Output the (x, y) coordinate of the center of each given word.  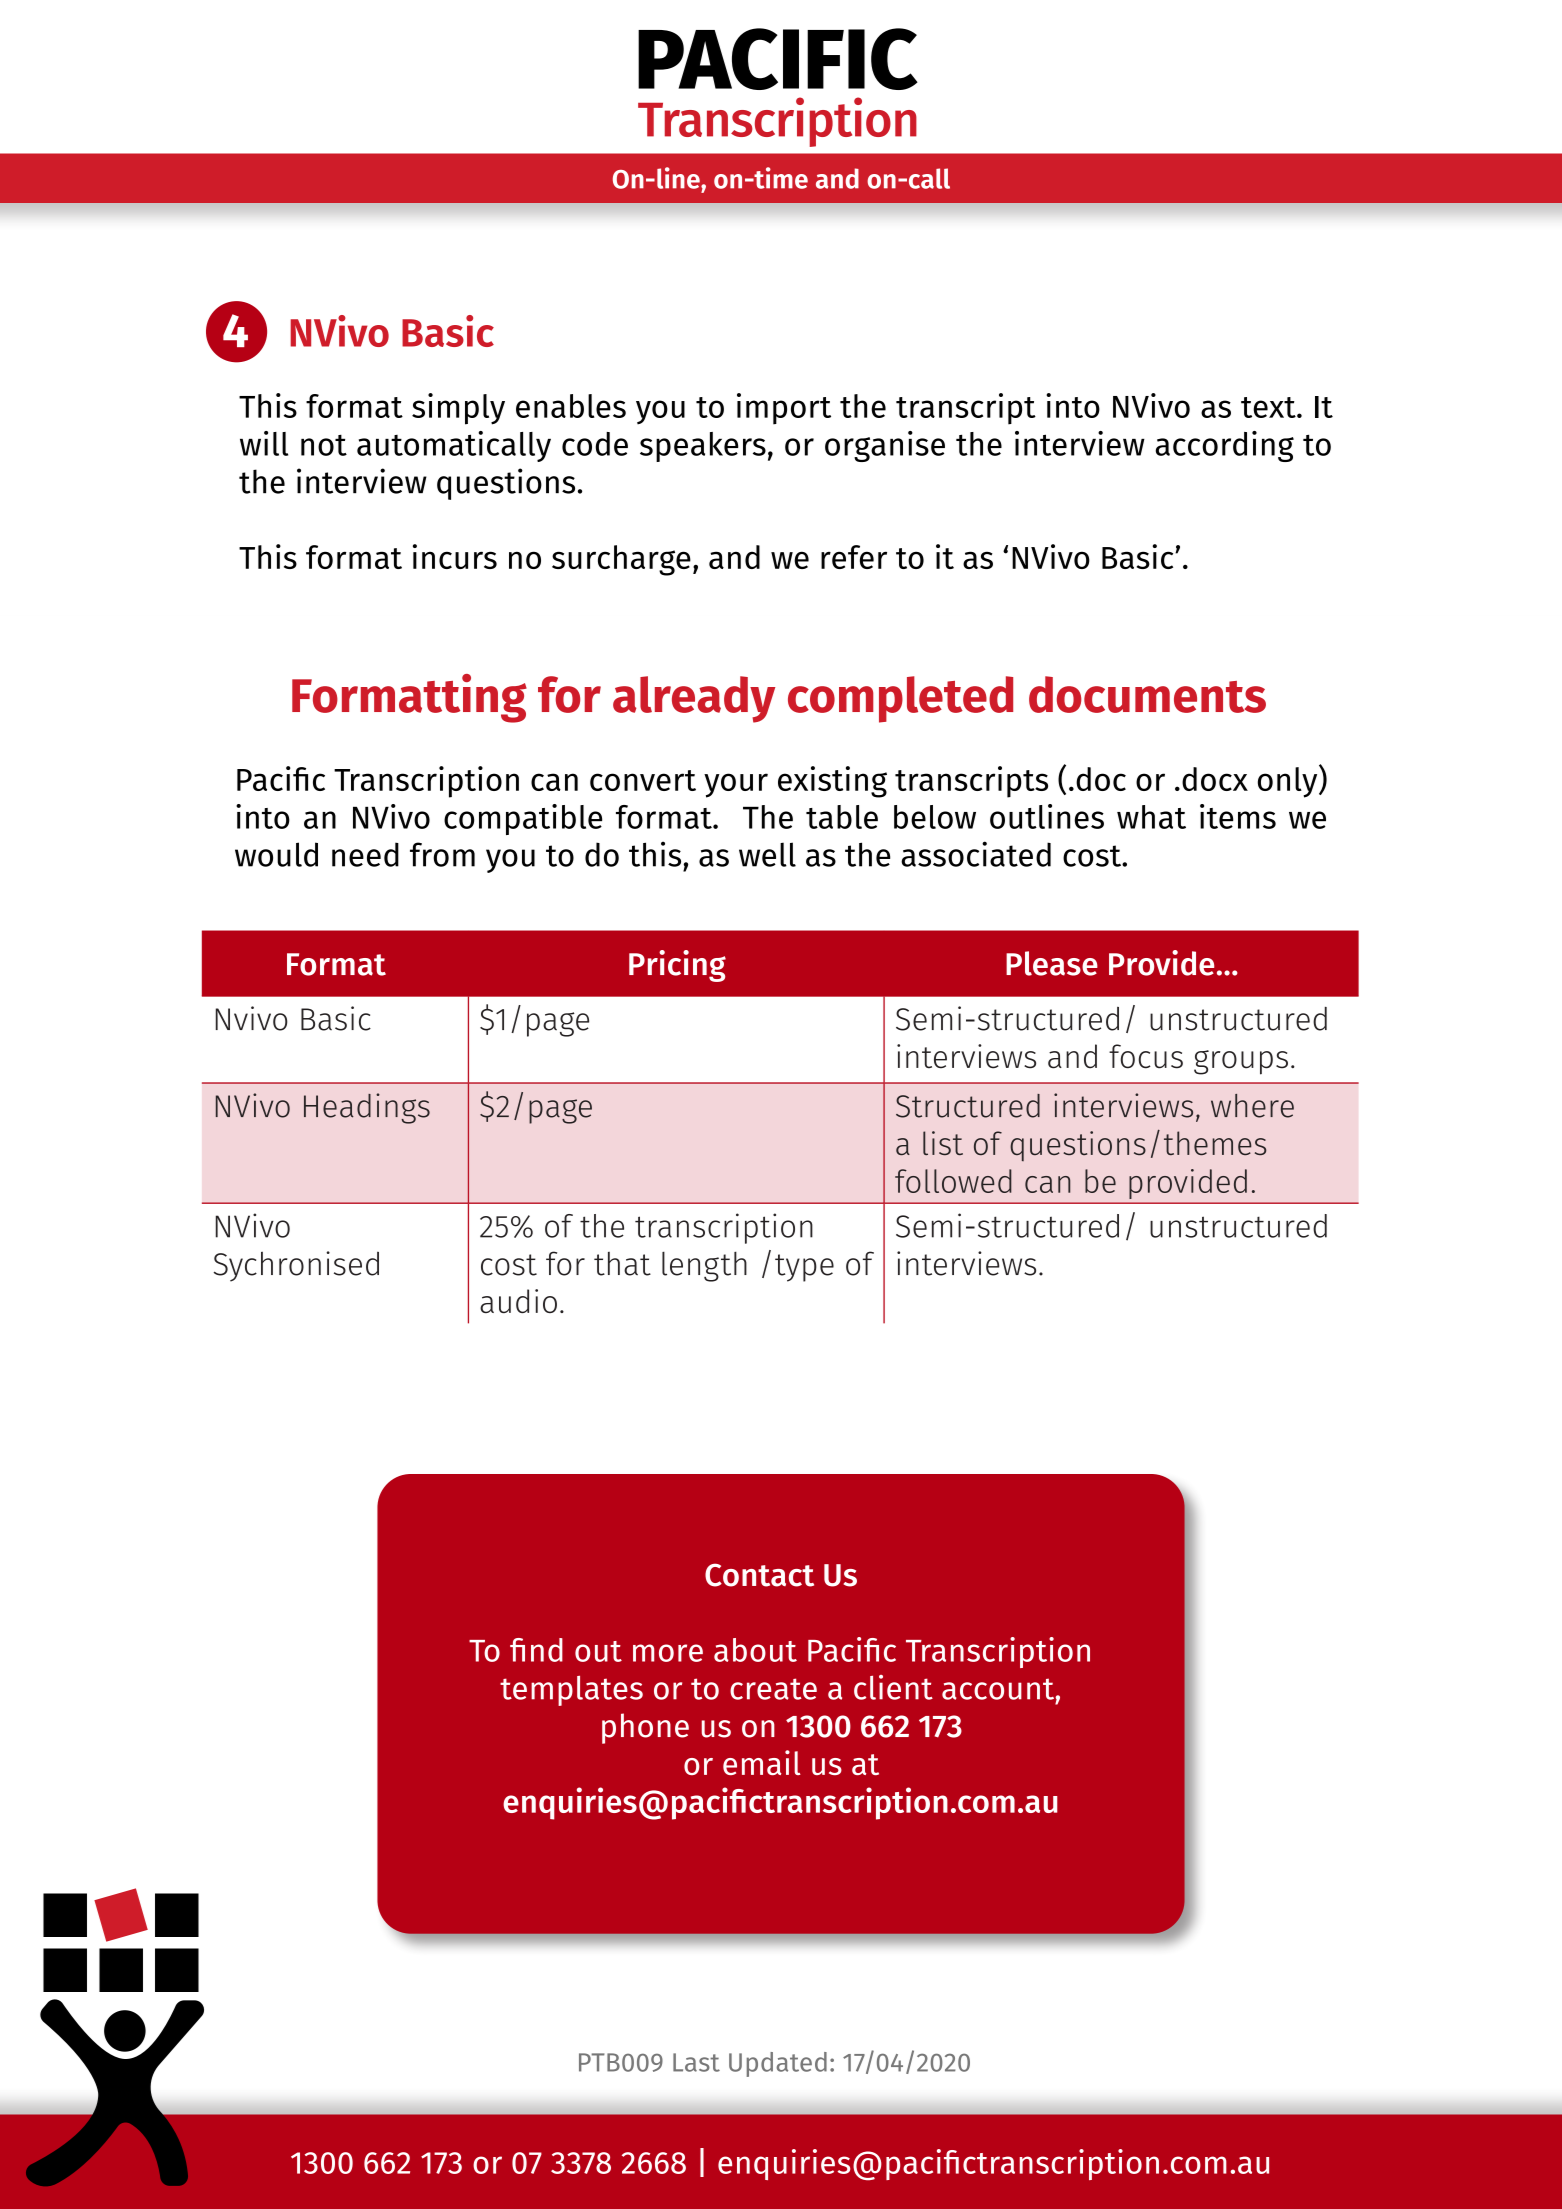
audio (518, 1301)
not (324, 445)
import (784, 409)
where (1252, 1106)
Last (696, 2062)
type (804, 1268)
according (1224, 446)
